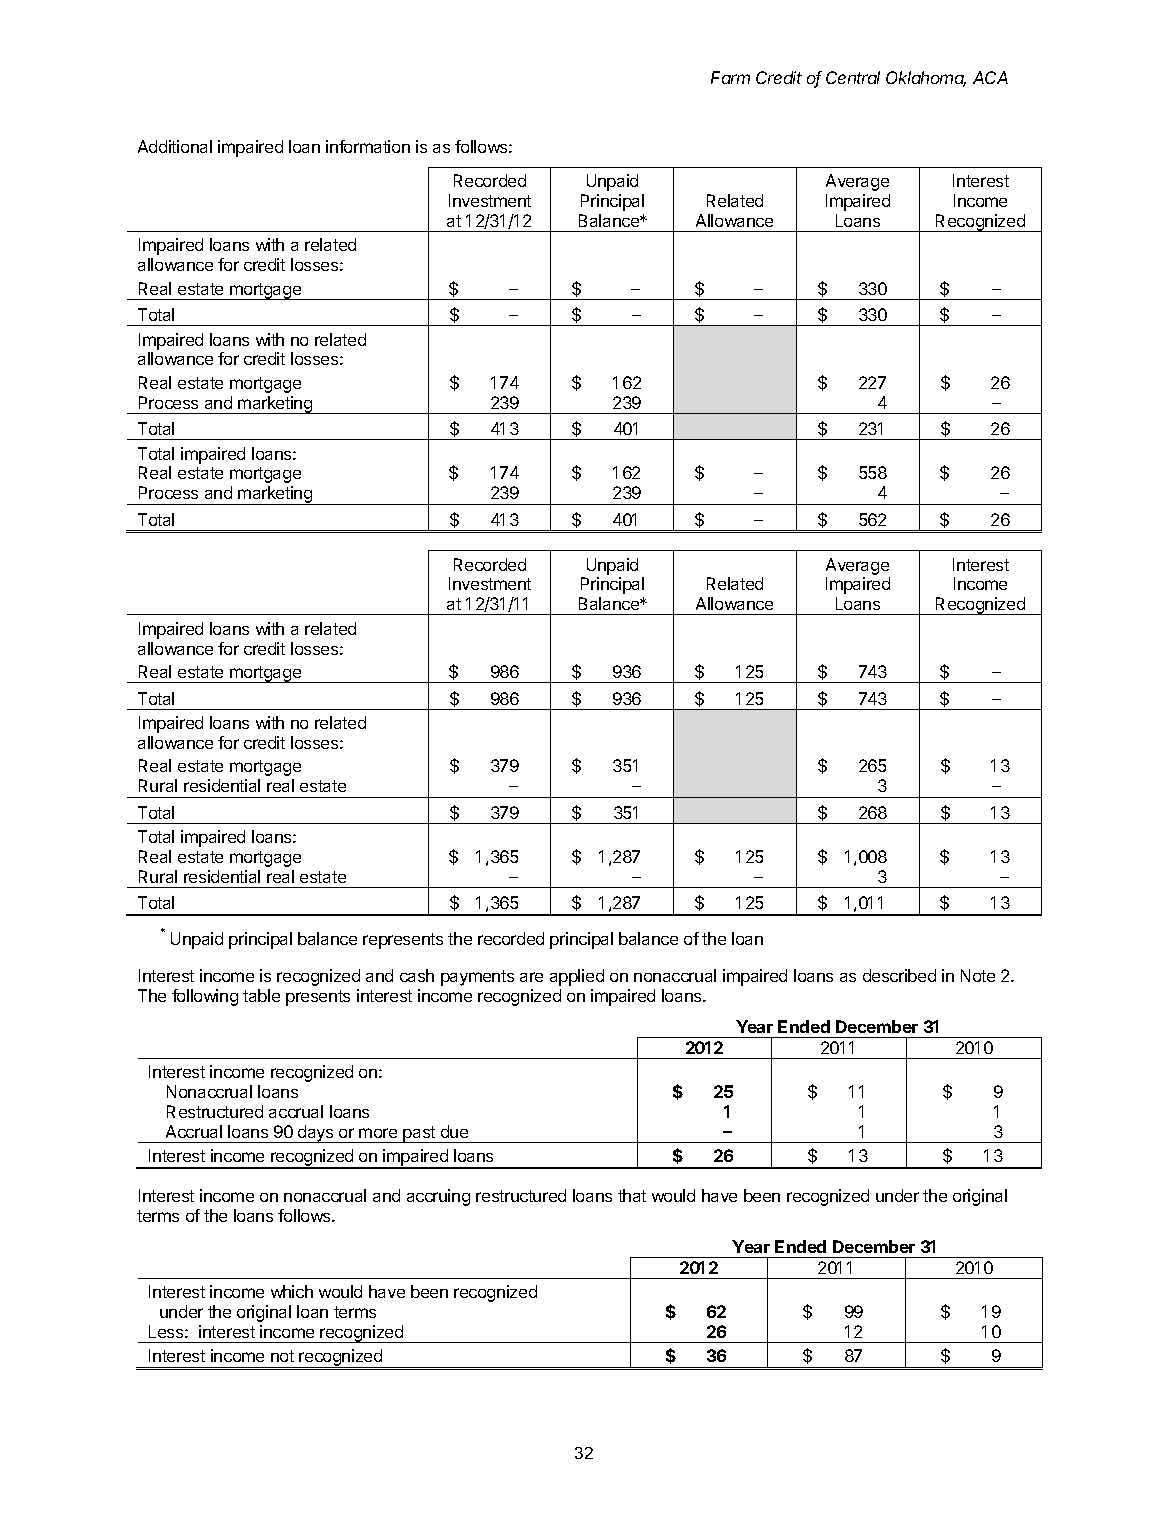 The width and height of the document is (1169, 1513). I want to click on Farm, so click(730, 77).
